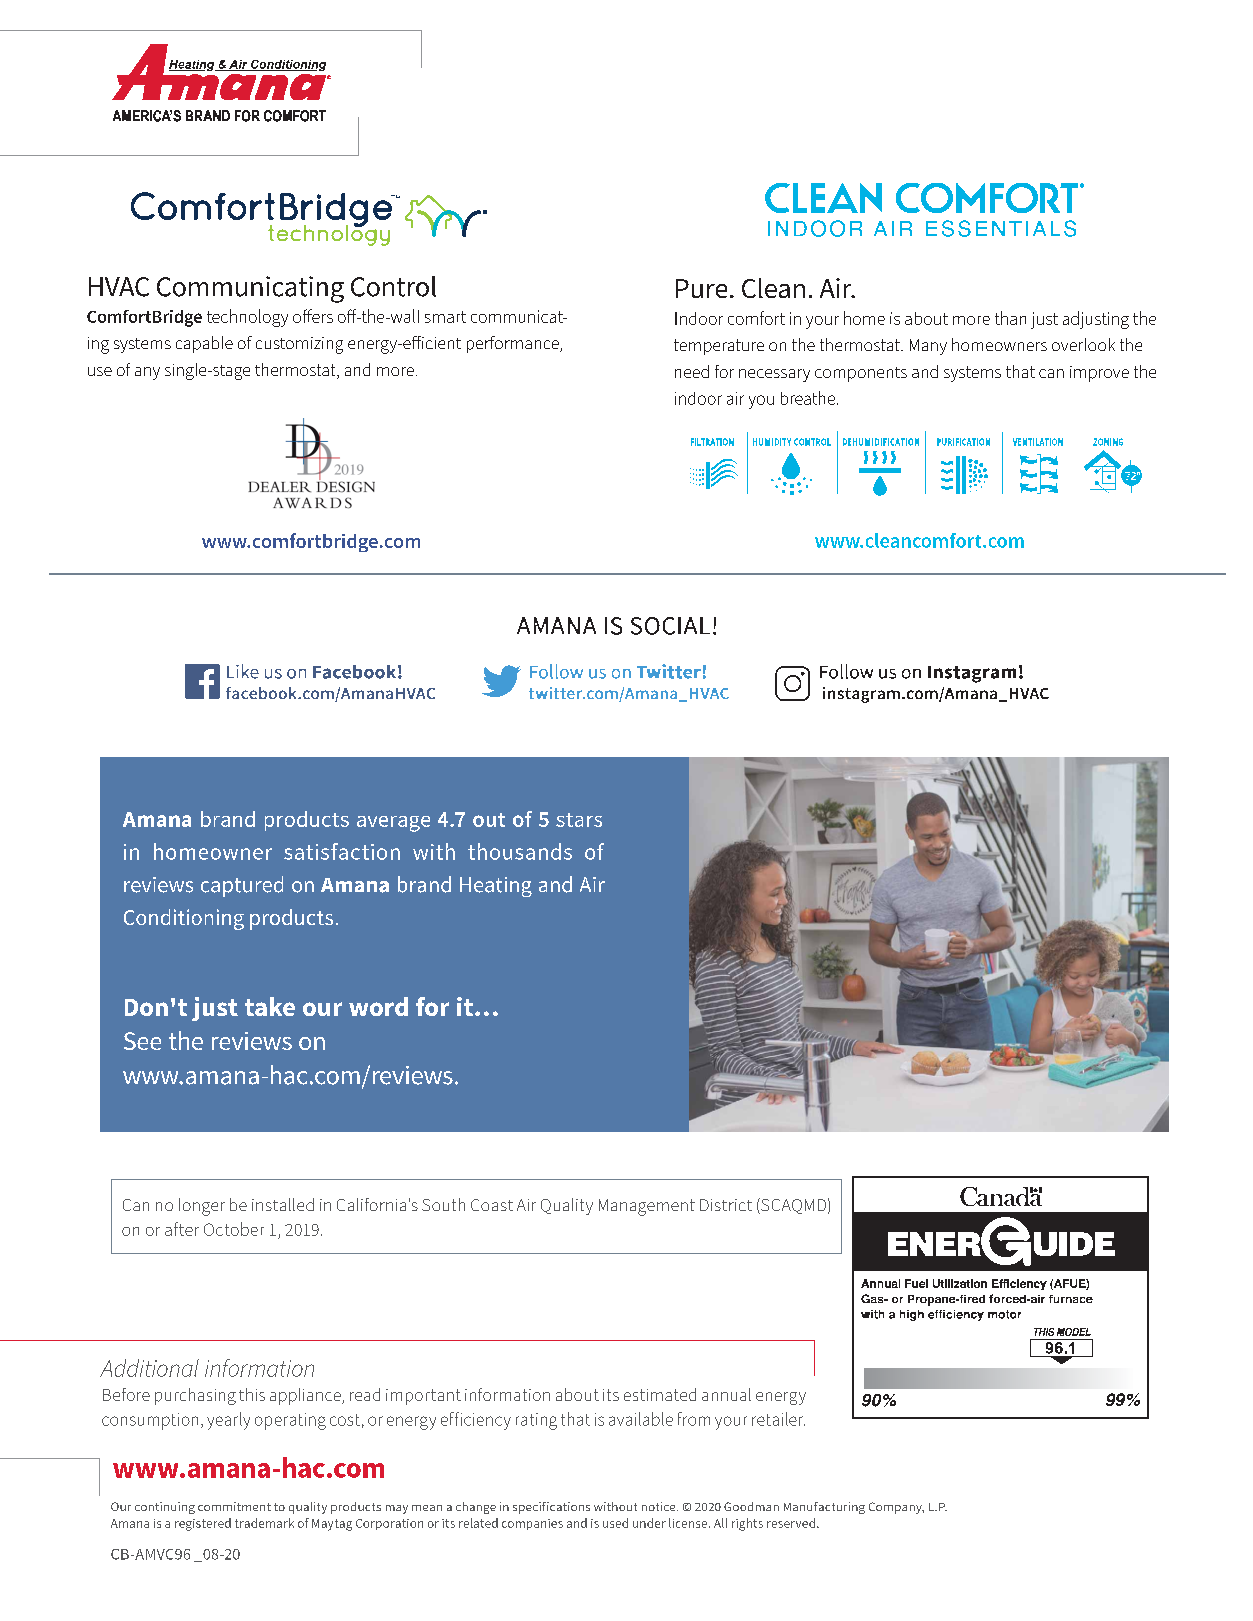 This page has height=1621, width=1253. I want to click on used, so click(615, 1523).
